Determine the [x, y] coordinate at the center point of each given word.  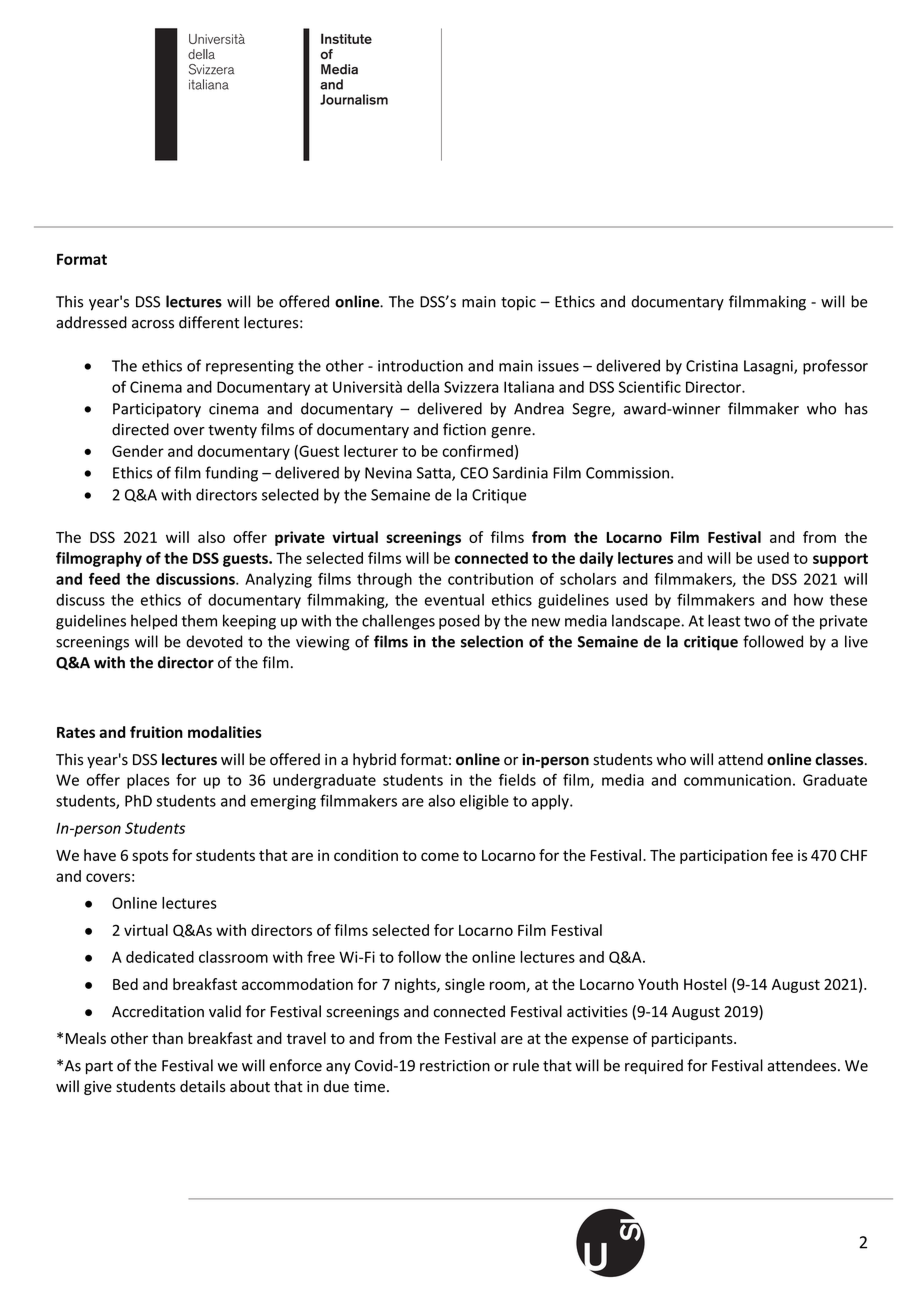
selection [492, 641]
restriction [455, 1066]
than [167, 1038]
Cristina [712, 366]
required [654, 1066]
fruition [156, 732]
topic [518, 303]
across [153, 324]
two [757, 621]
